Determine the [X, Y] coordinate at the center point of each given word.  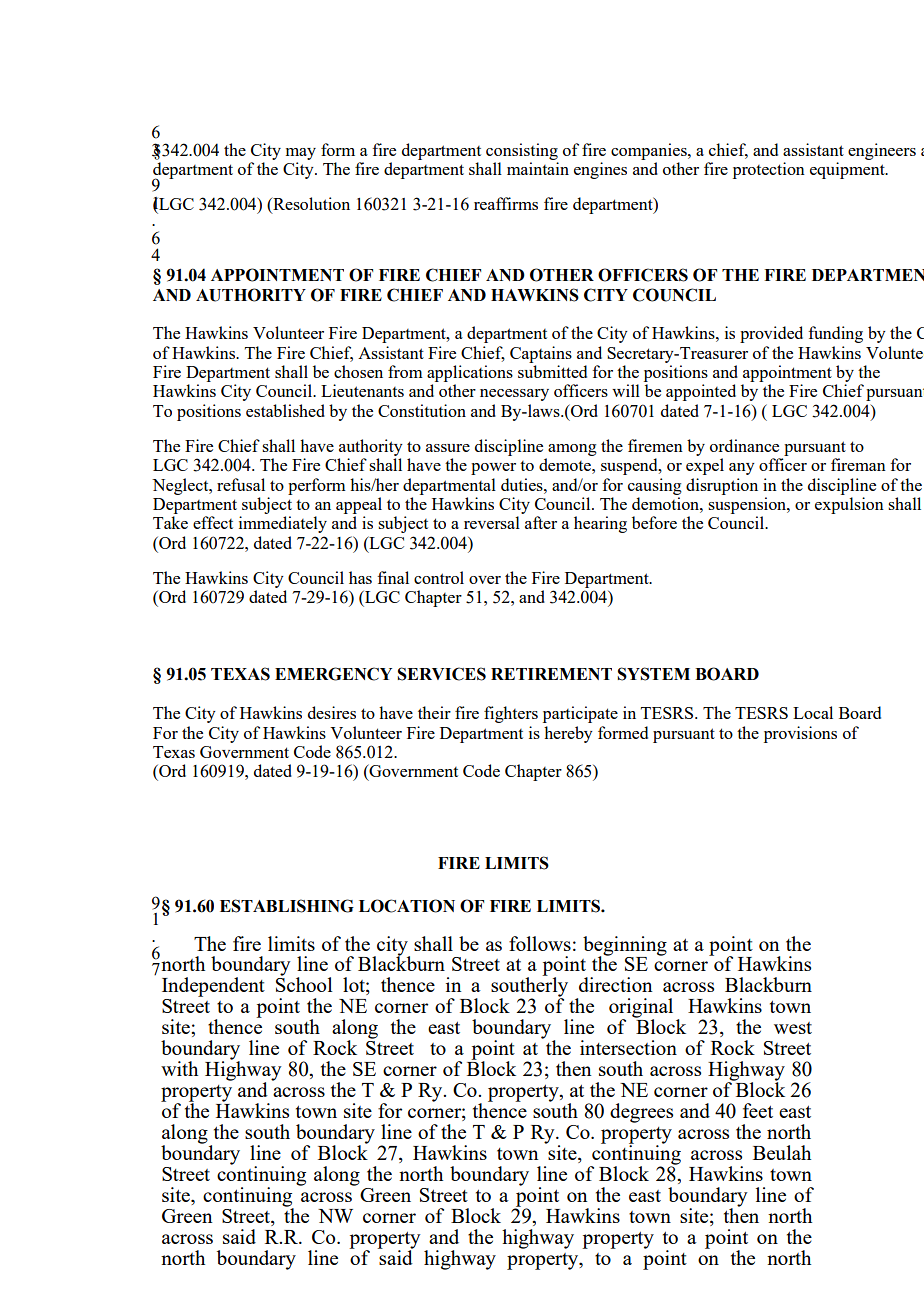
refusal [241, 484]
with [179, 1068]
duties [523, 484]
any [742, 469]
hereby [568, 734]
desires [332, 712]
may [301, 154]
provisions [800, 734]
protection [769, 170]
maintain [538, 168]
